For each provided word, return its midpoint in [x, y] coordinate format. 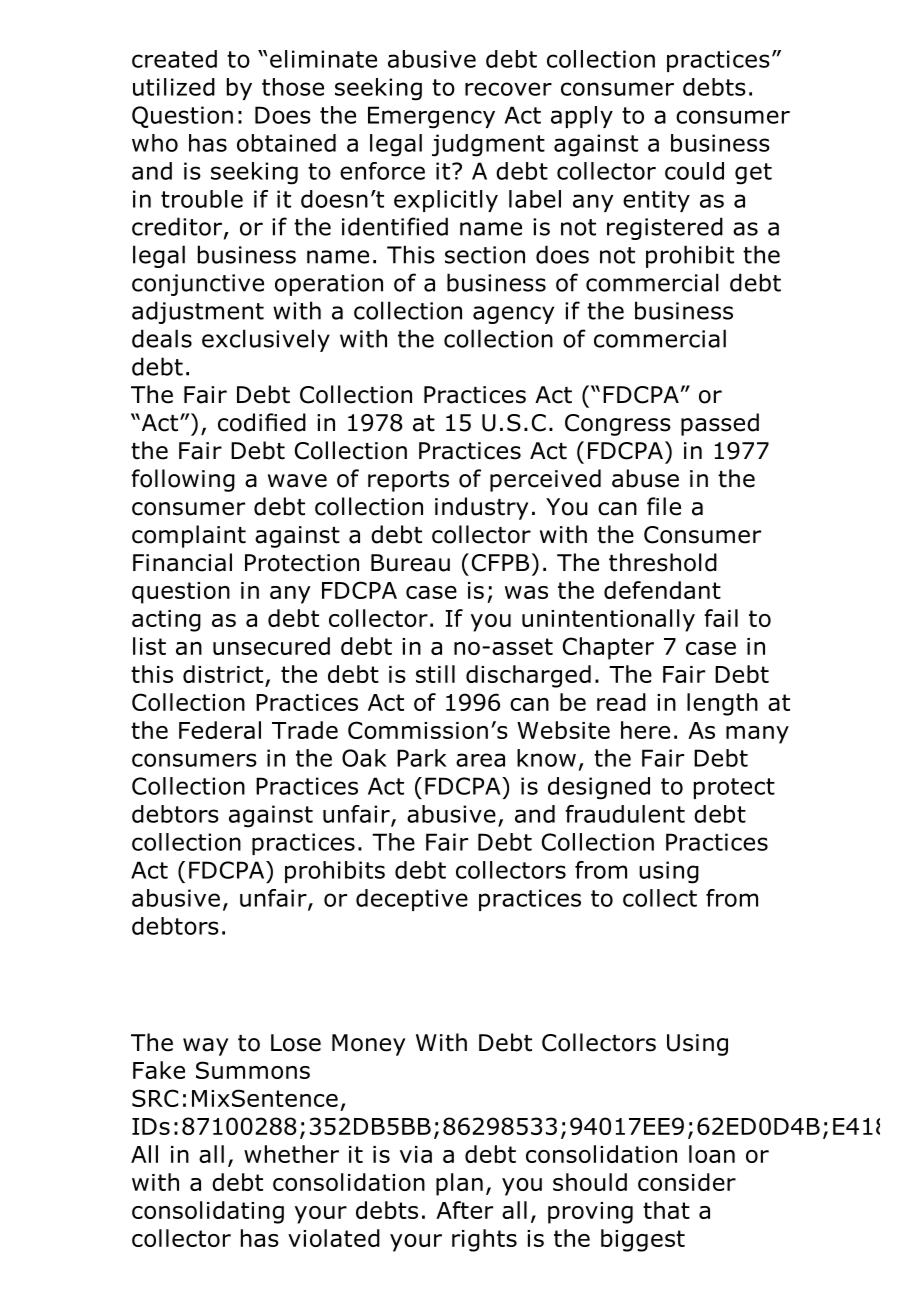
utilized [174, 87]
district [224, 675]
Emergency [431, 117]
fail [721, 618]
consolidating [208, 1212]
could [694, 171]
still [435, 674]
